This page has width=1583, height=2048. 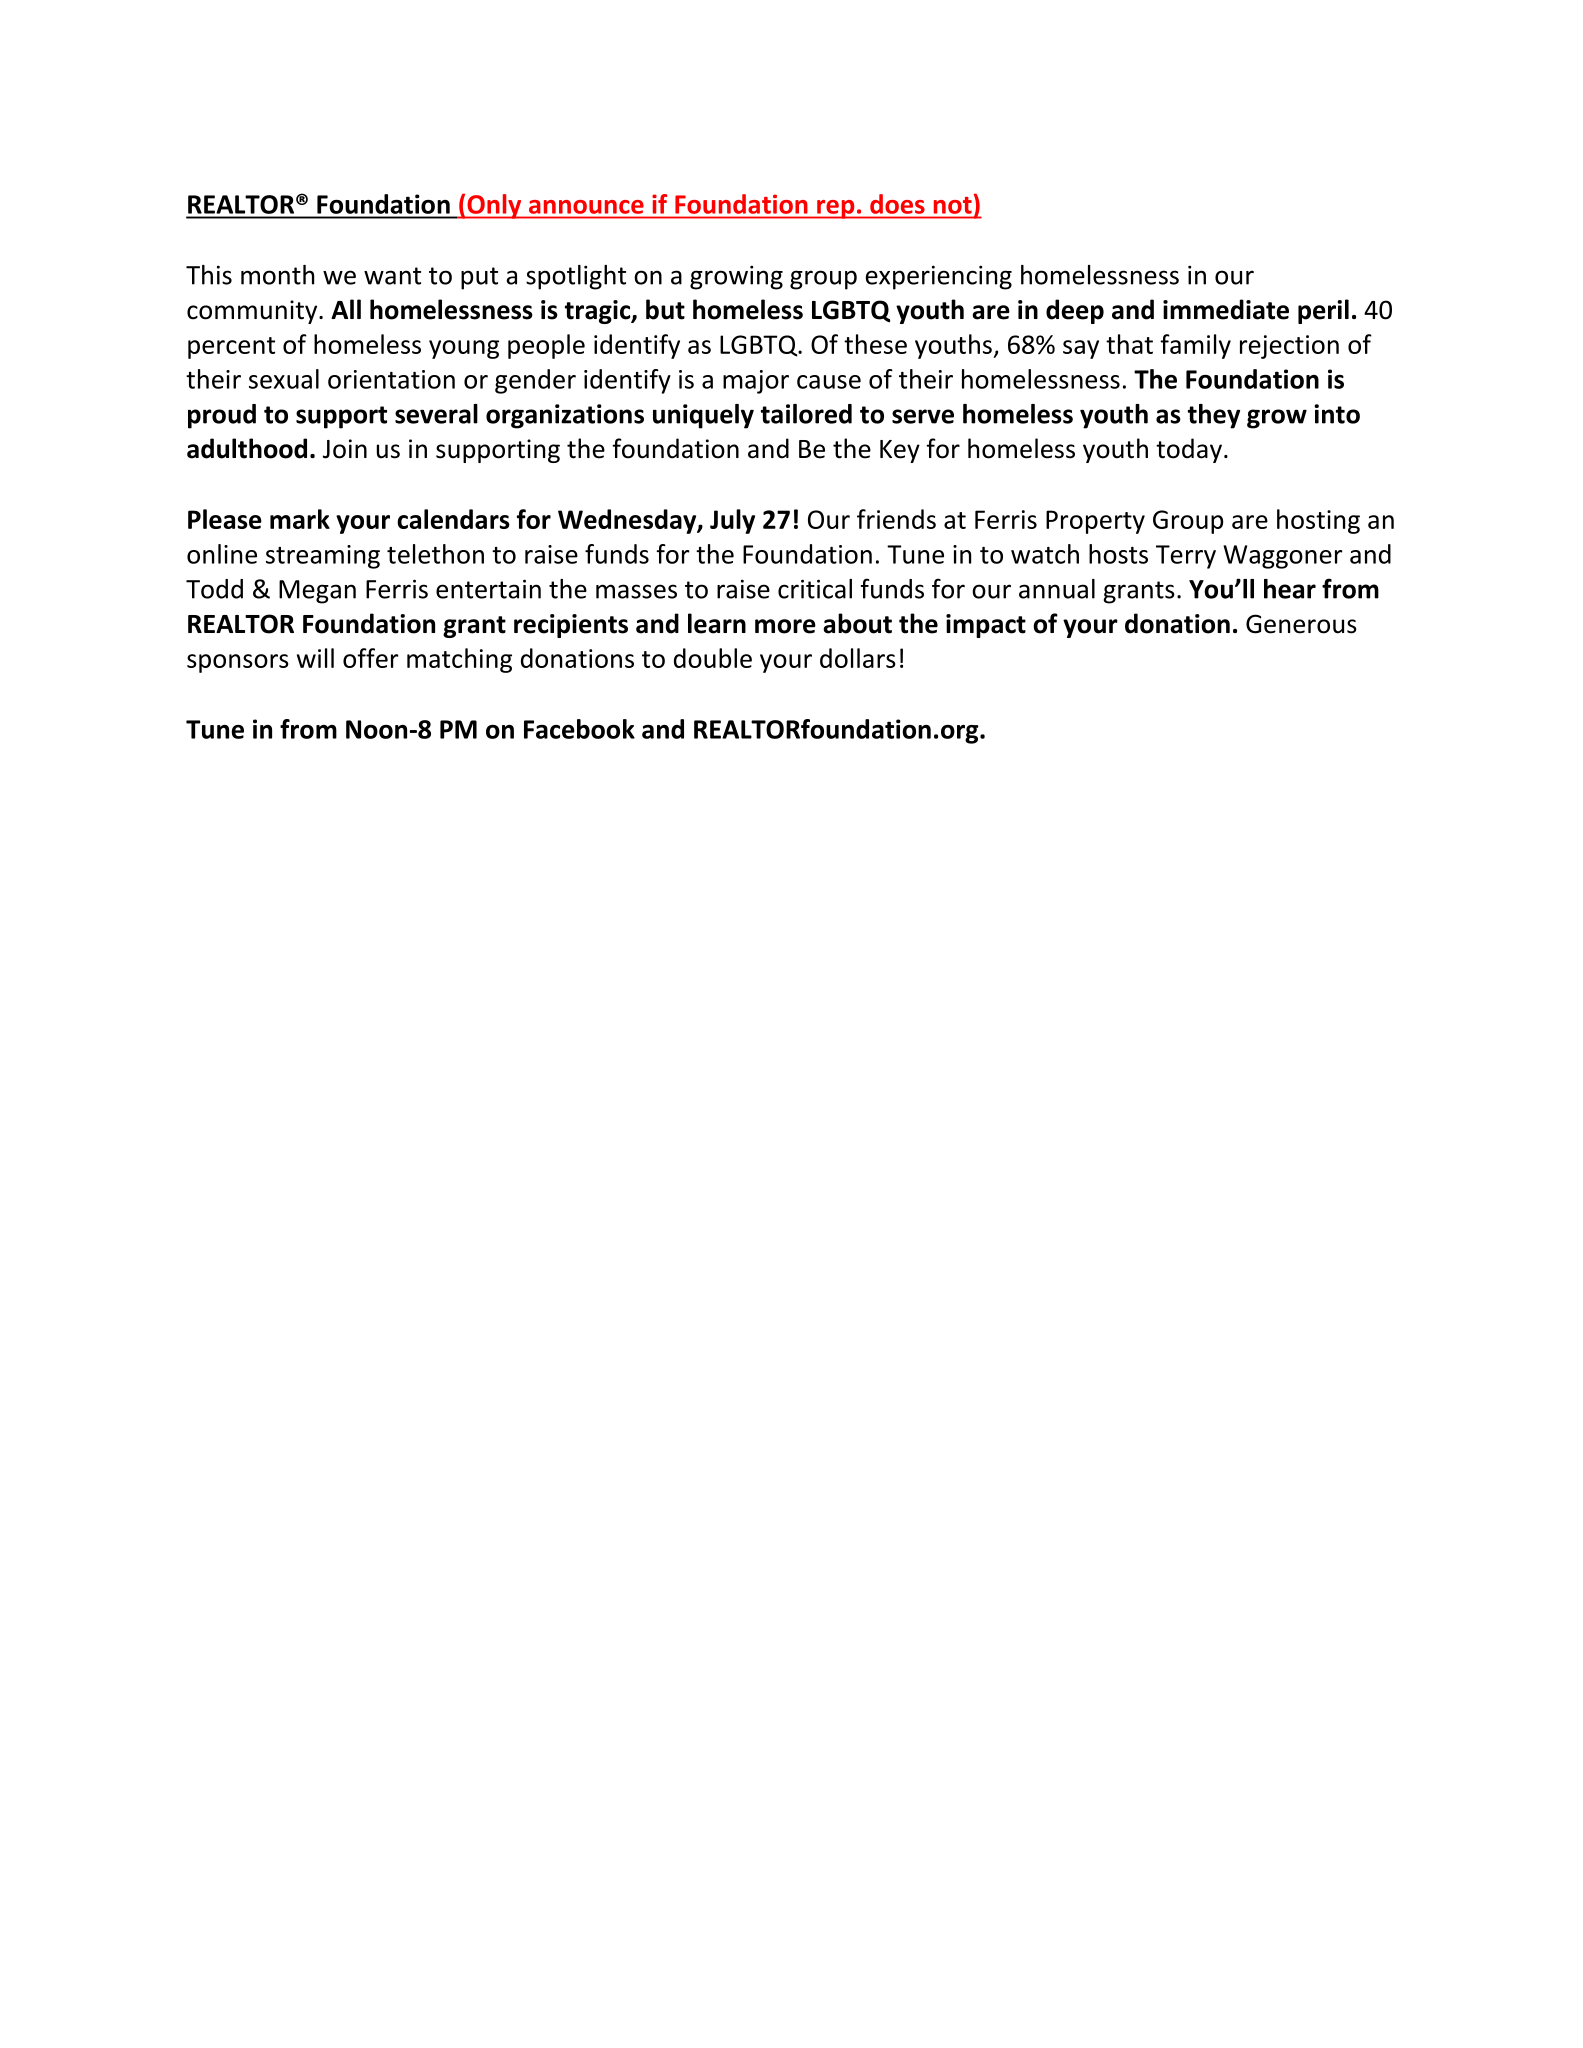 I want to click on percent, so click(x=231, y=348).
